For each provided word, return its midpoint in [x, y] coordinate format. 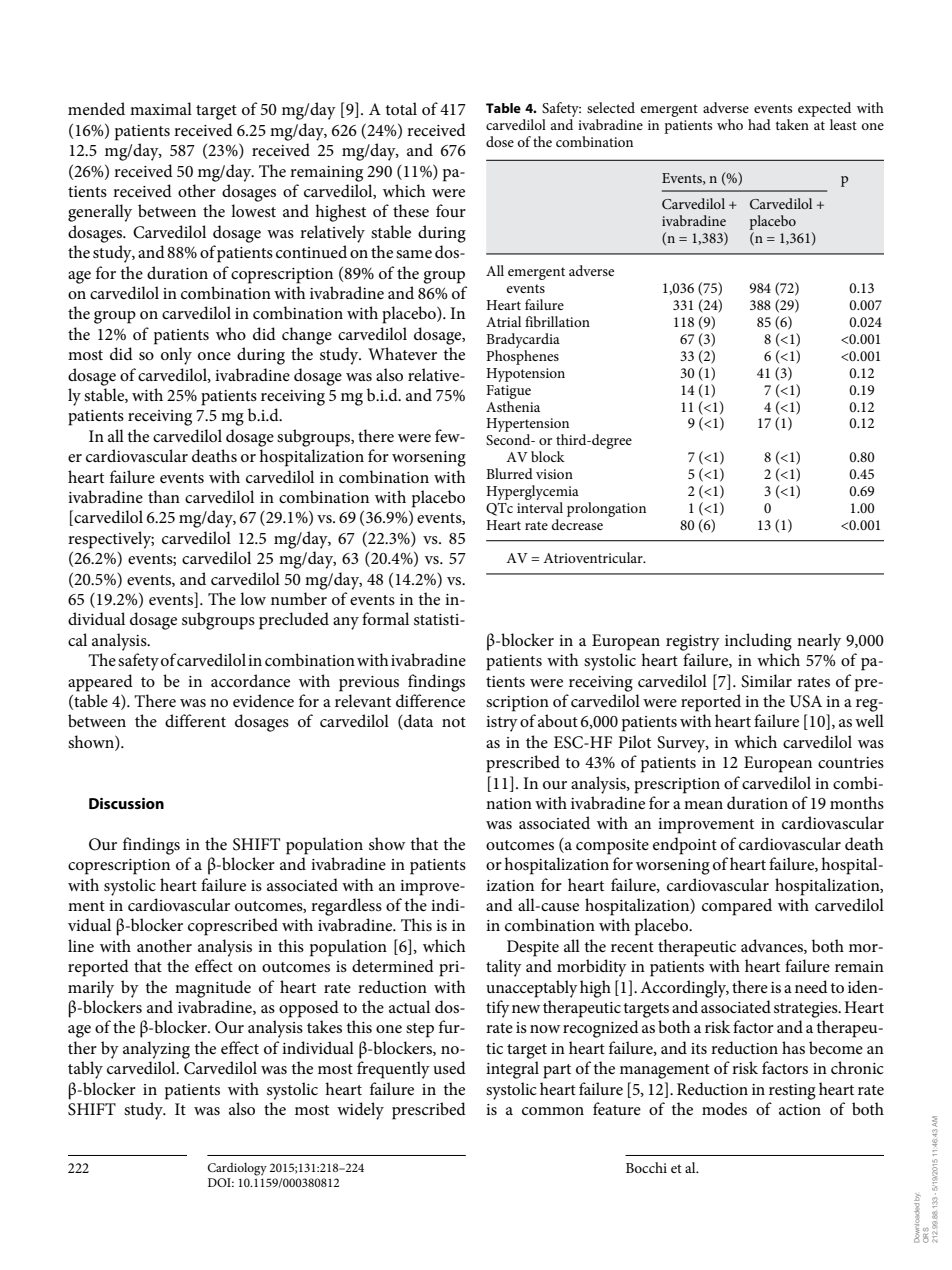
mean [703, 805]
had [759, 124]
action [800, 1109]
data [417, 722]
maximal [161, 108]
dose [500, 141]
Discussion [126, 803]
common [553, 1111]
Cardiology [237, 1169]
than [164, 496]
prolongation [606, 509]
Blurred [509, 473]
